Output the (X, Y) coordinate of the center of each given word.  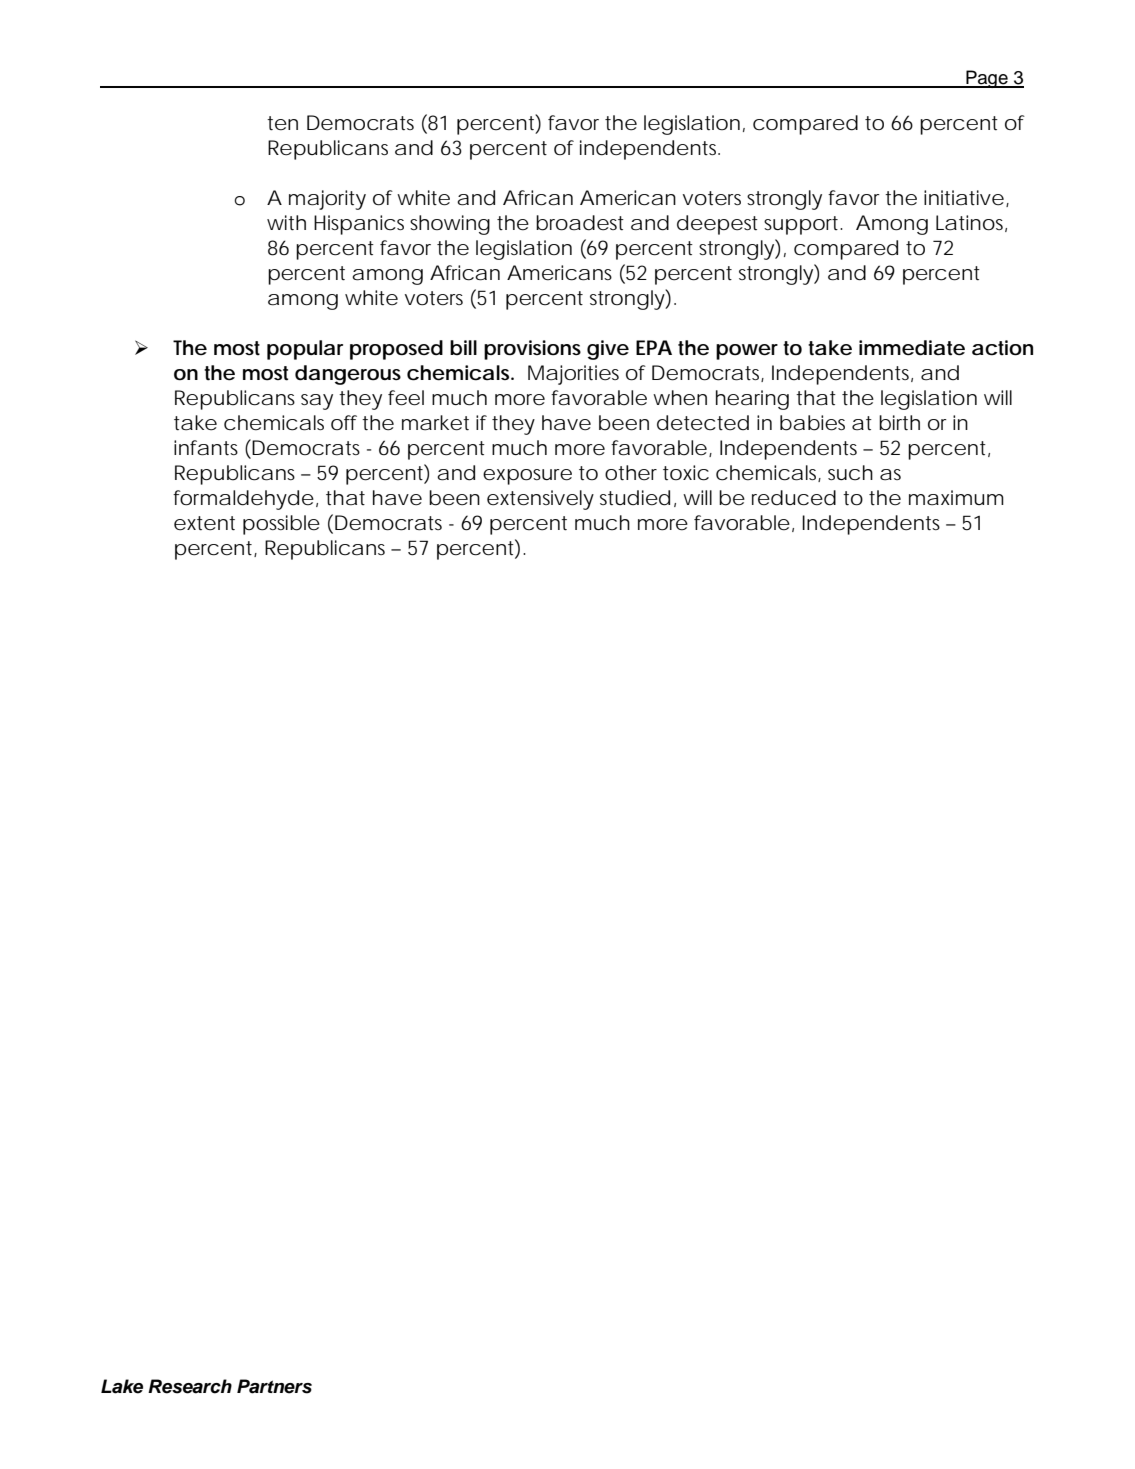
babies (812, 423)
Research (190, 1386)
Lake (122, 1386)
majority (327, 200)
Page (987, 79)
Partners (274, 1386)
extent (204, 523)
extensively (540, 500)
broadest (580, 223)
